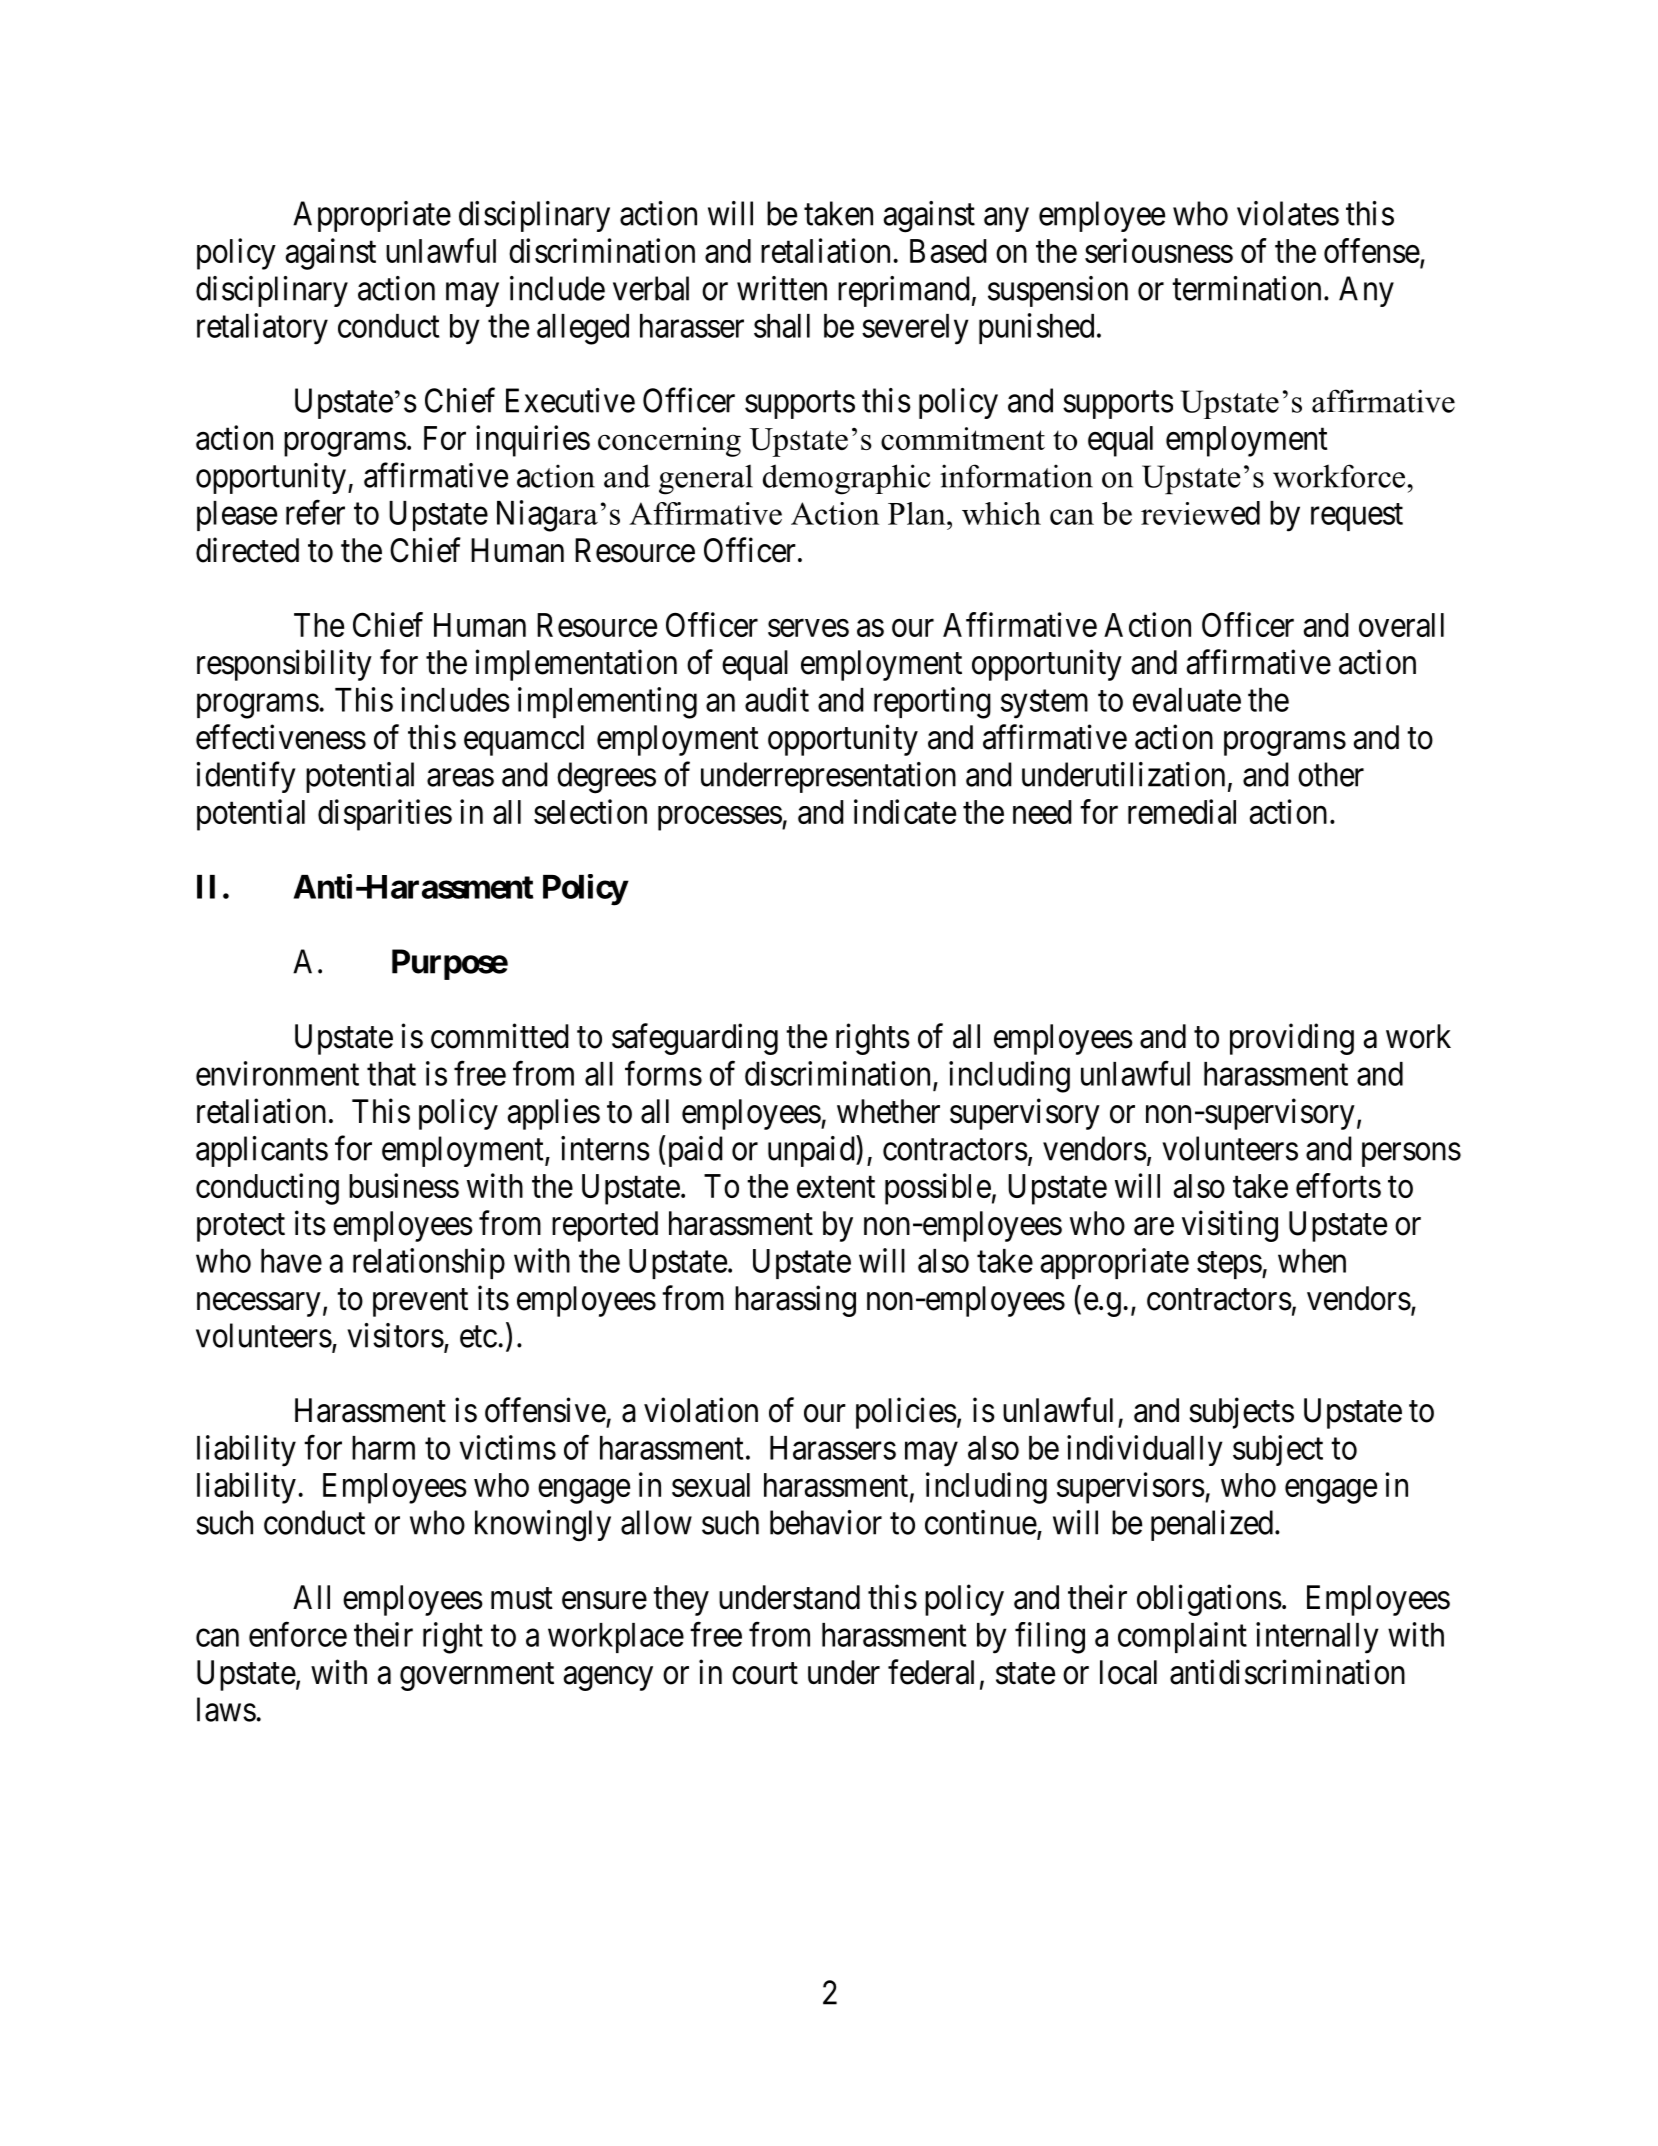  I want to click on that, so click(391, 1074).
